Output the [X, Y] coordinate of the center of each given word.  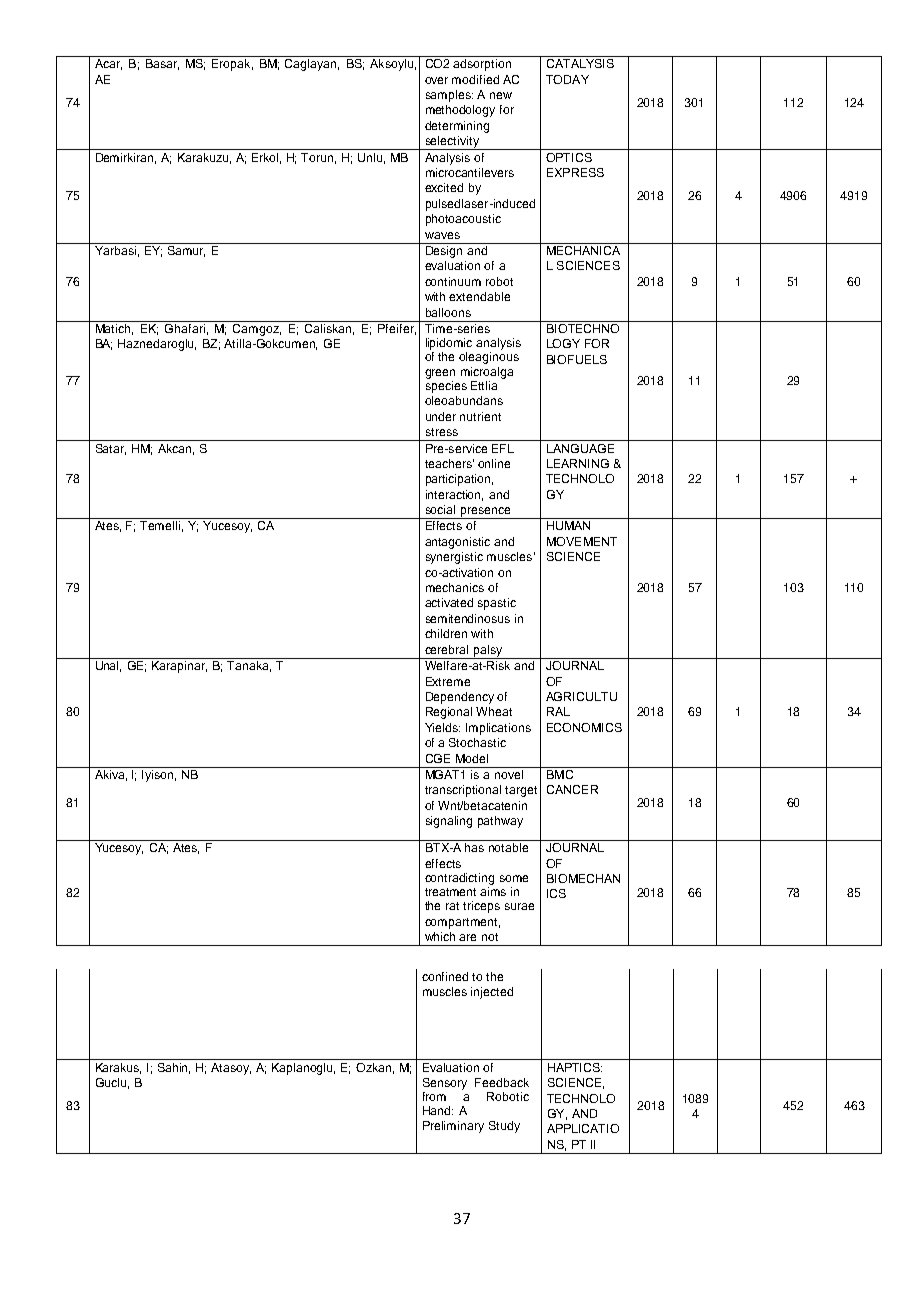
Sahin [174, 1068]
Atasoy [231, 1069]
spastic [497, 604]
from [434, 1096]
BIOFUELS [577, 359]
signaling [449, 822]
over [436, 80]
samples [449, 96]
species [446, 385]
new [501, 95]
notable [508, 847]
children [446, 633]
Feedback [502, 1082]
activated [449, 602]
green [440, 374]
